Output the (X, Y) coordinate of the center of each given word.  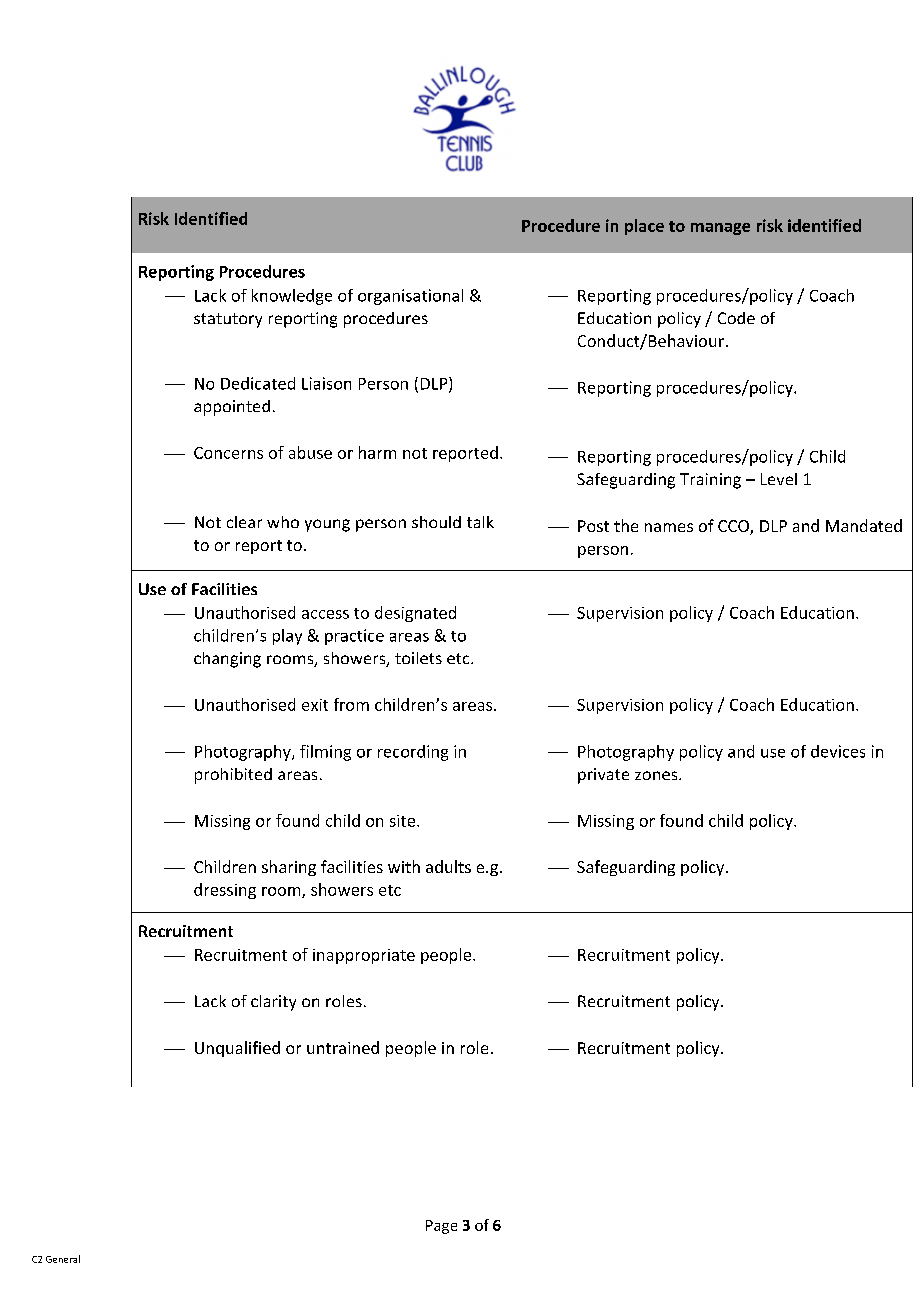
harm (377, 452)
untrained (343, 1047)
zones (657, 775)
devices (838, 751)
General (63, 1259)
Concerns (228, 453)
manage (720, 229)
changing (227, 660)
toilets (418, 658)
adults (448, 866)
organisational (410, 297)
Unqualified (237, 1049)
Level (779, 479)
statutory (228, 320)
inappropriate (364, 956)
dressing (225, 891)
